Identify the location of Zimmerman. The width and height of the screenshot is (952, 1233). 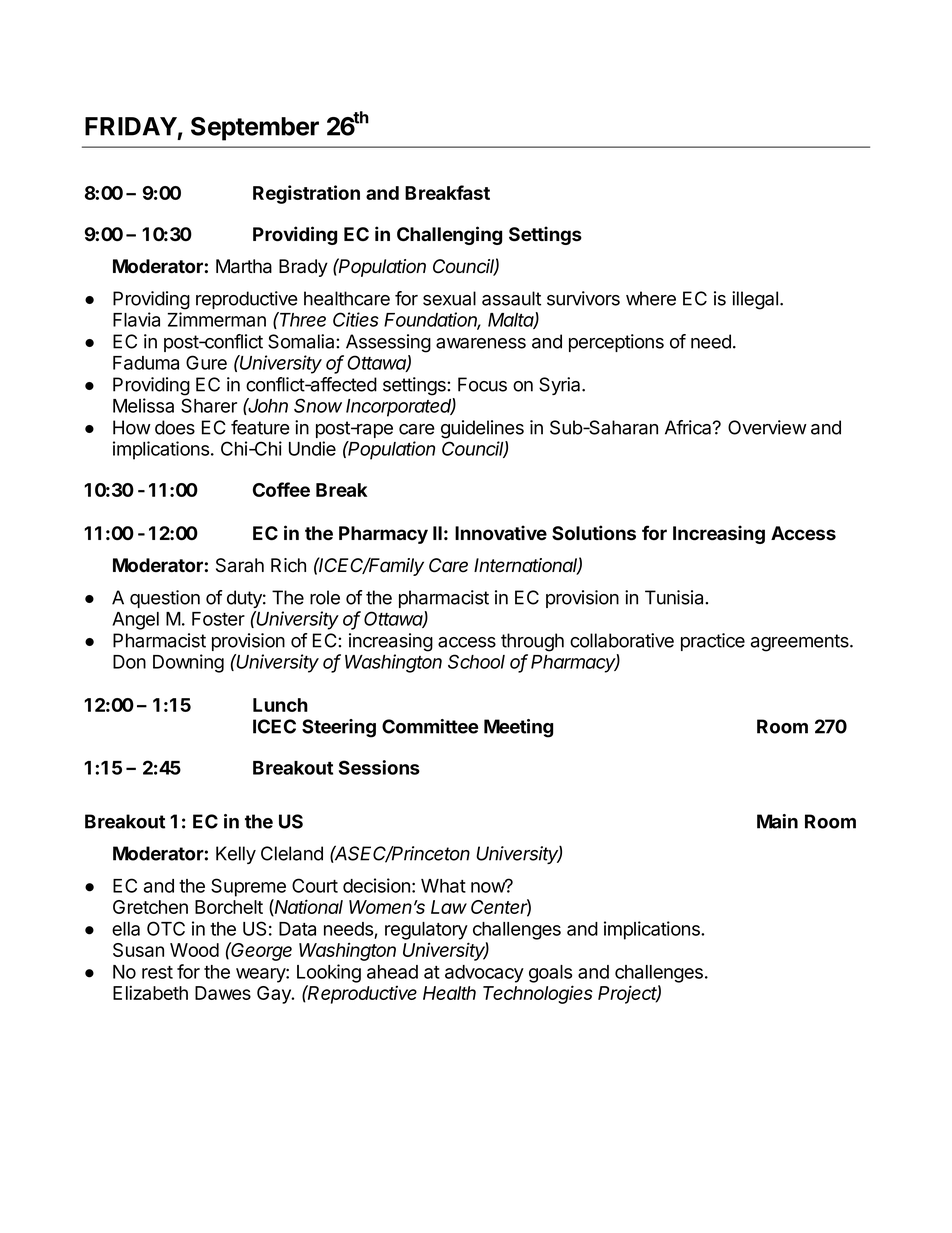
(217, 319).
